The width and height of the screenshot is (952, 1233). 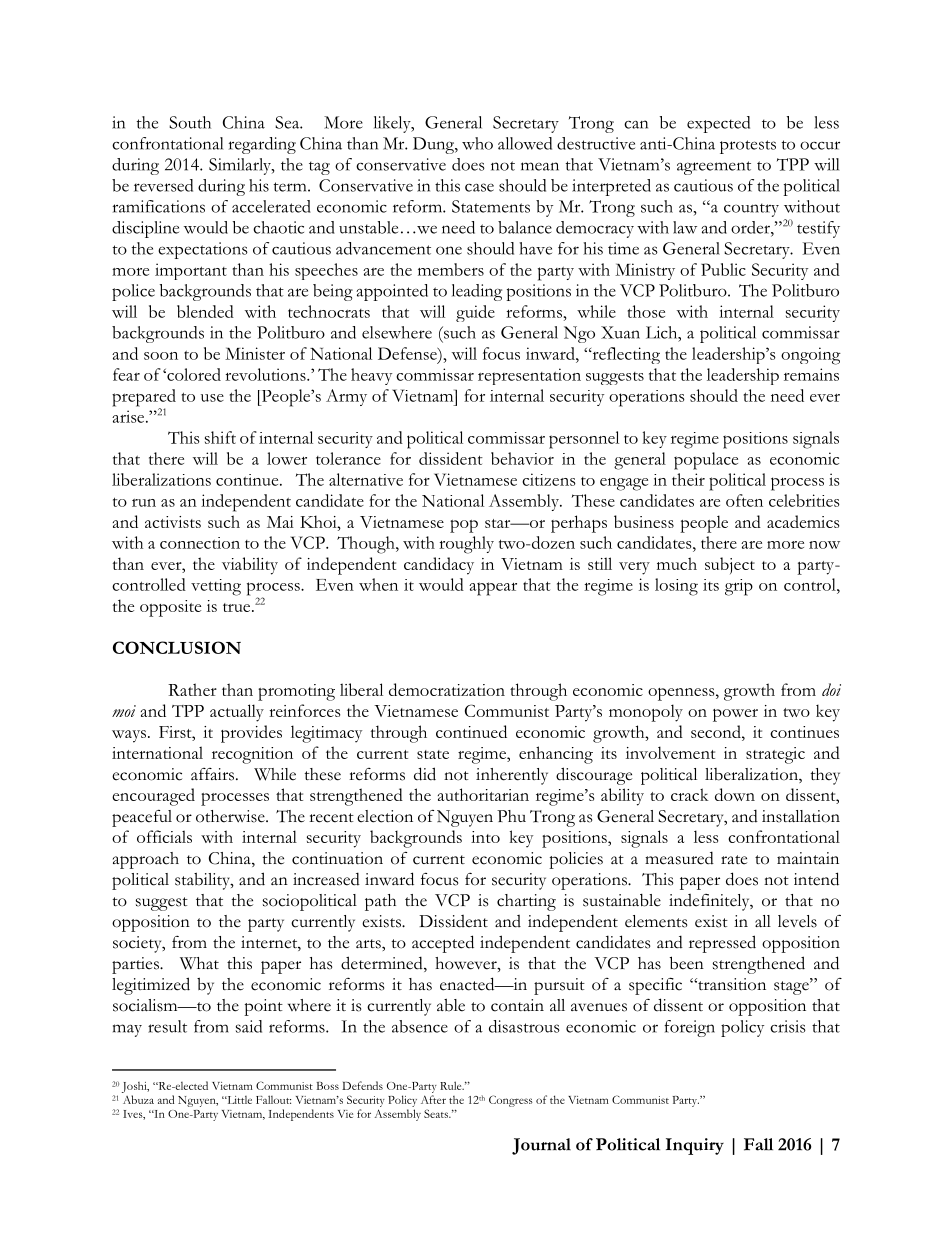 What do you see at coordinates (522, 458) in the screenshot?
I see `behavior` at bounding box center [522, 458].
